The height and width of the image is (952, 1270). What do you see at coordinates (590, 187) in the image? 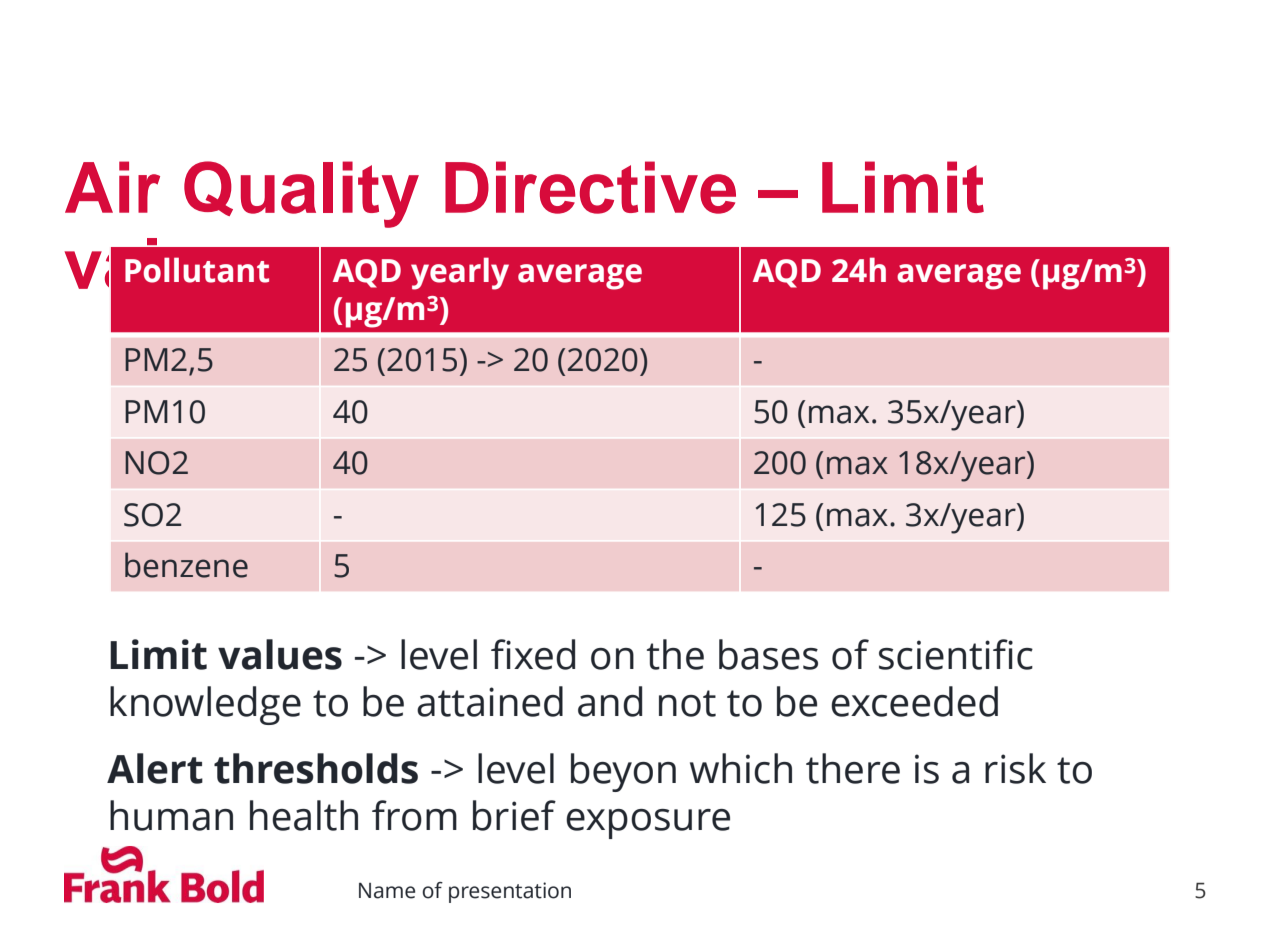
I see `Directive` at bounding box center [590, 187].
